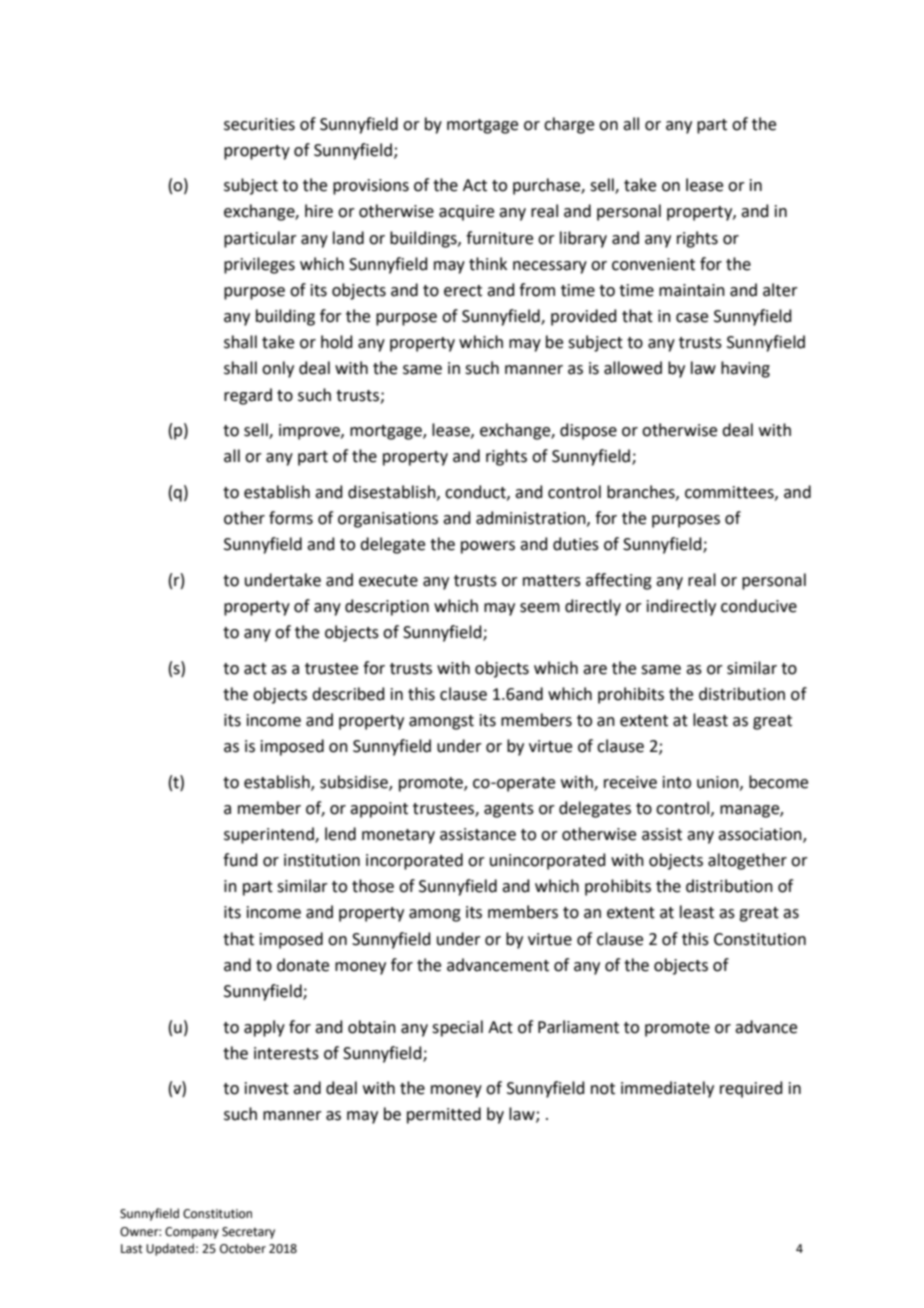 Image resolution: width=924 pixels, height=1308 pixels. Describe the element at coordinates (747, 861) in the screenshot. I see `altogether` at that location.
